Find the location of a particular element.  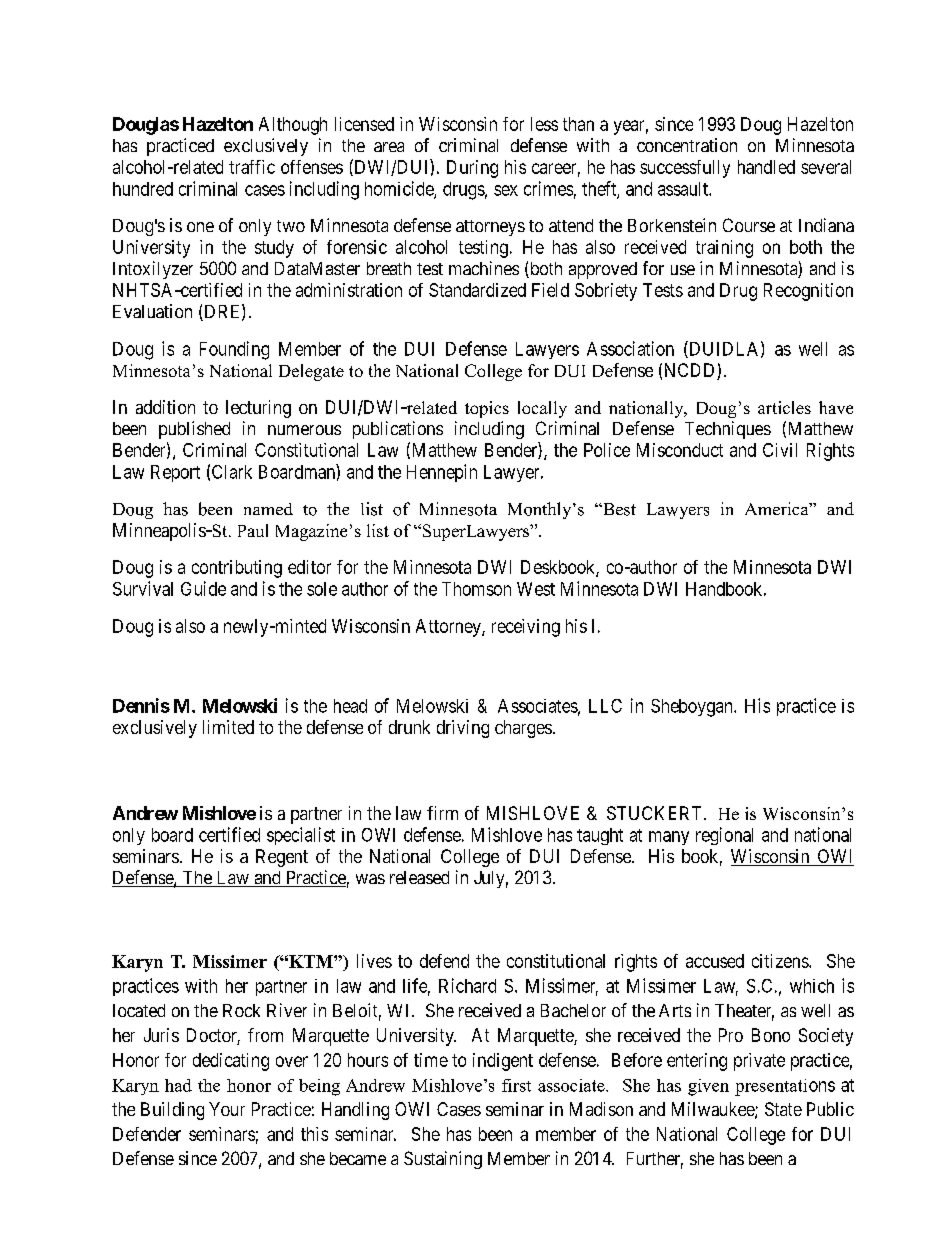

Regent is located at coordinates (282, 858).
